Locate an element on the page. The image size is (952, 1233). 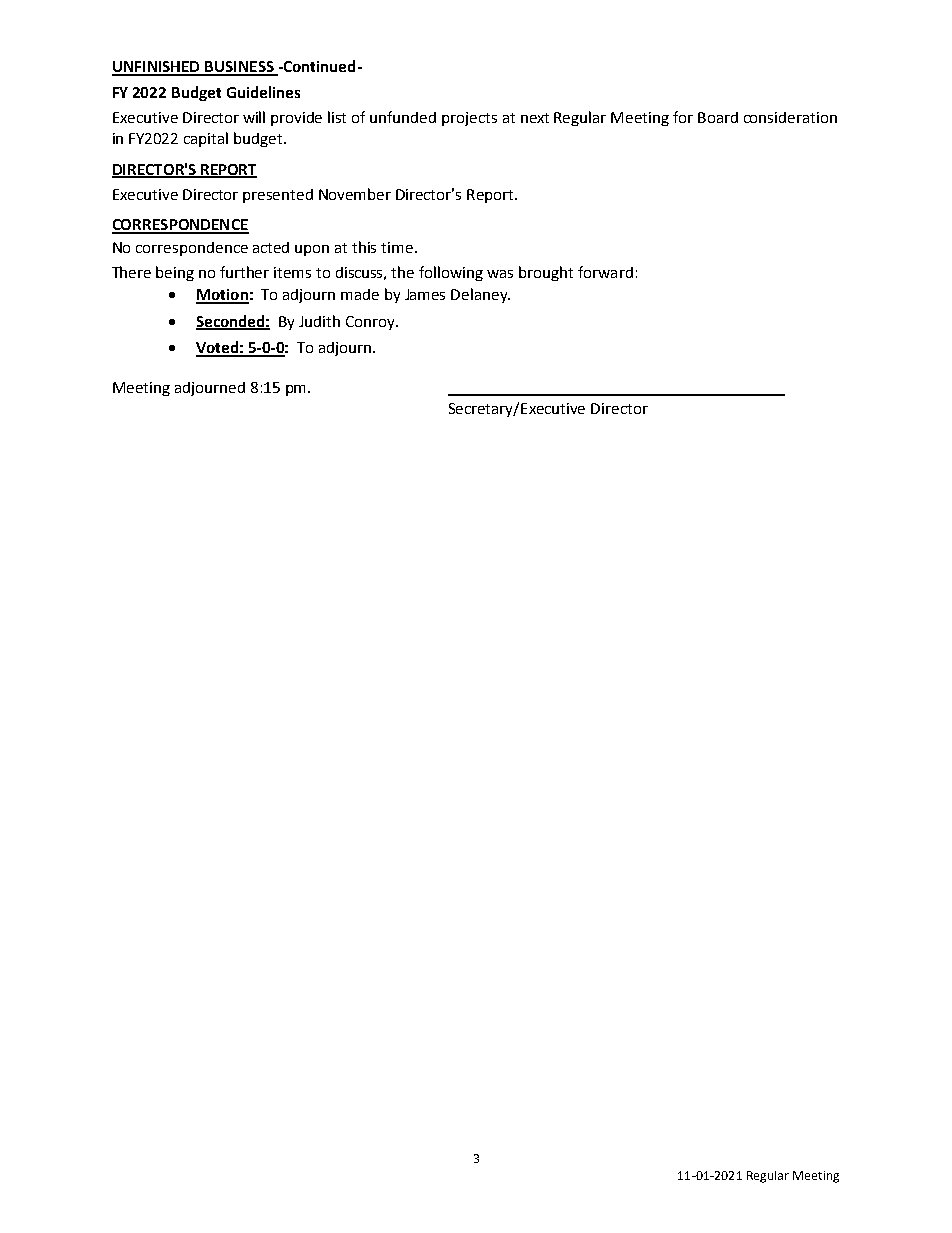
unfunded is located at coordinates (403, 117).
